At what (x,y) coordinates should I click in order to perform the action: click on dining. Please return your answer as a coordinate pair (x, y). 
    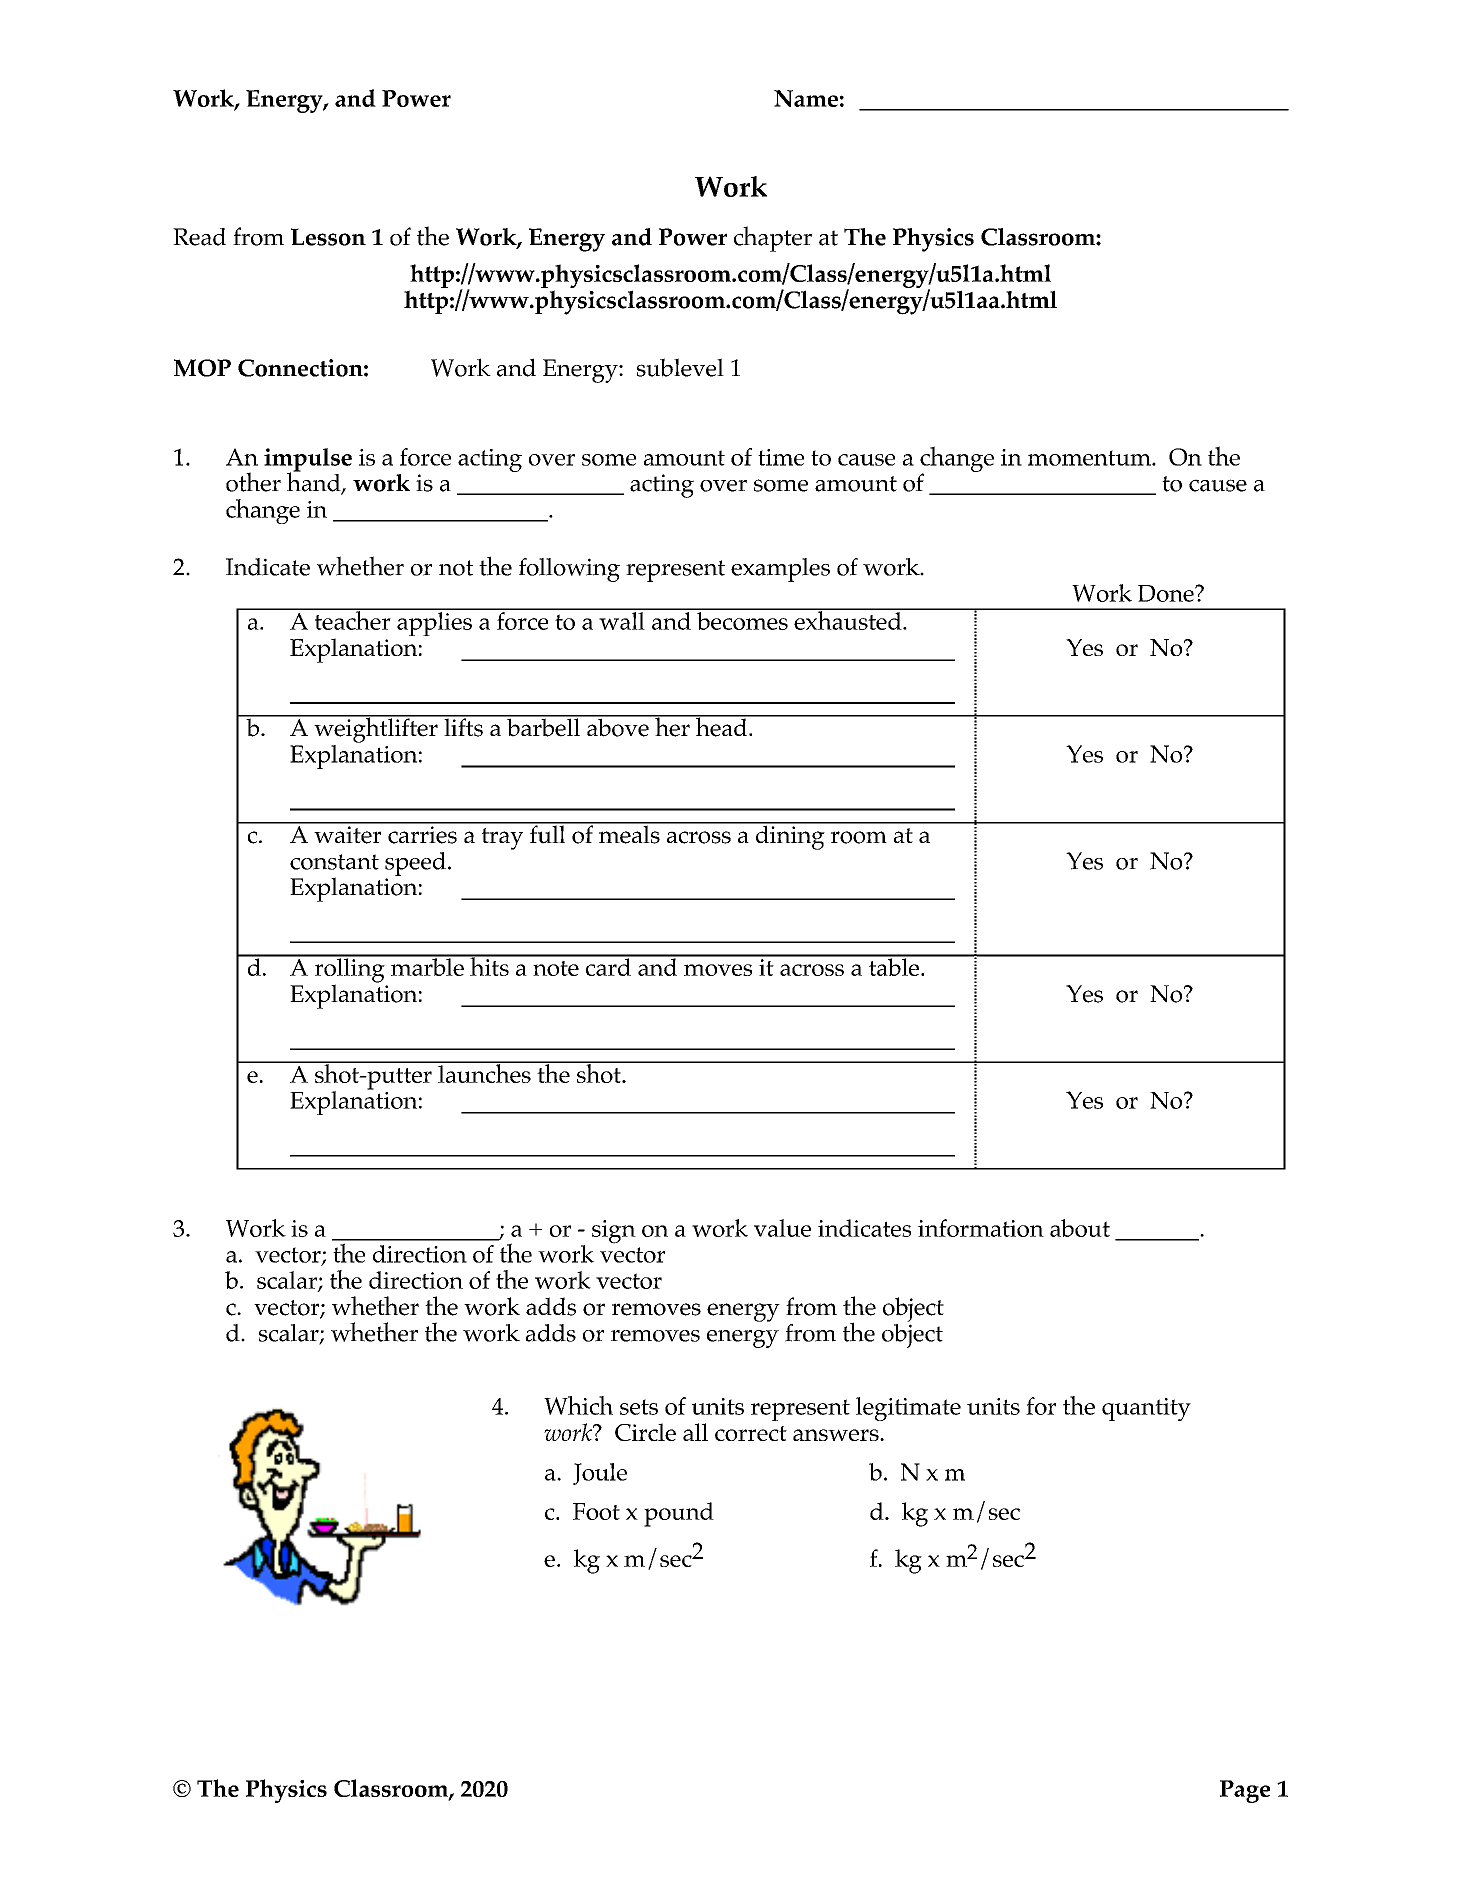
    Looking at the image, I should click on (790, 836).
